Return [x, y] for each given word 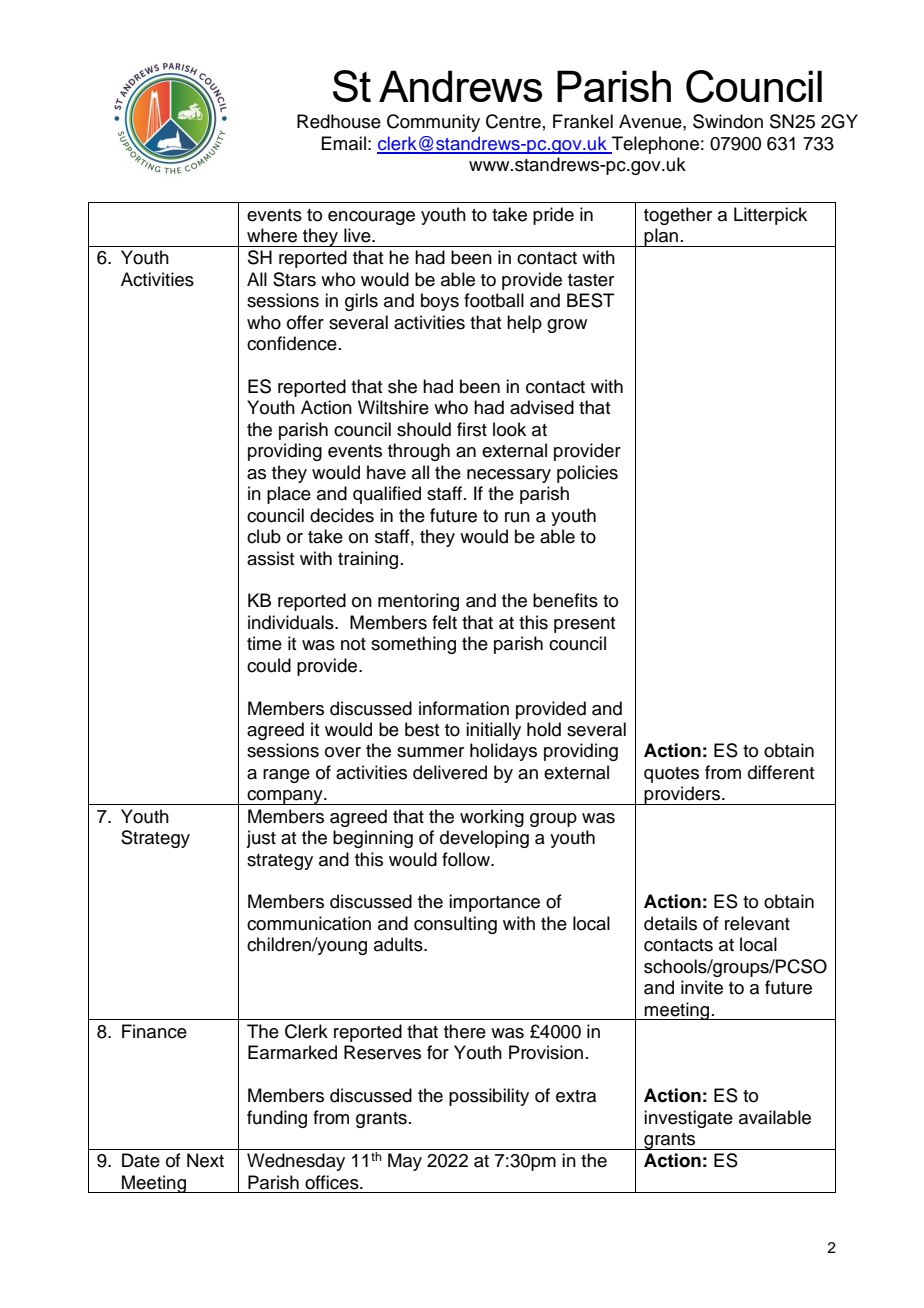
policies [587, 474]
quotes [671, 775]
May [405, 1162]
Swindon [728, 121]
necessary [509, 476]
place [289, 495]
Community [433, 123]
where [272, 235]
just [261, 839]
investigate [688, 1119]
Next [205, 1160]
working [492, 818]
